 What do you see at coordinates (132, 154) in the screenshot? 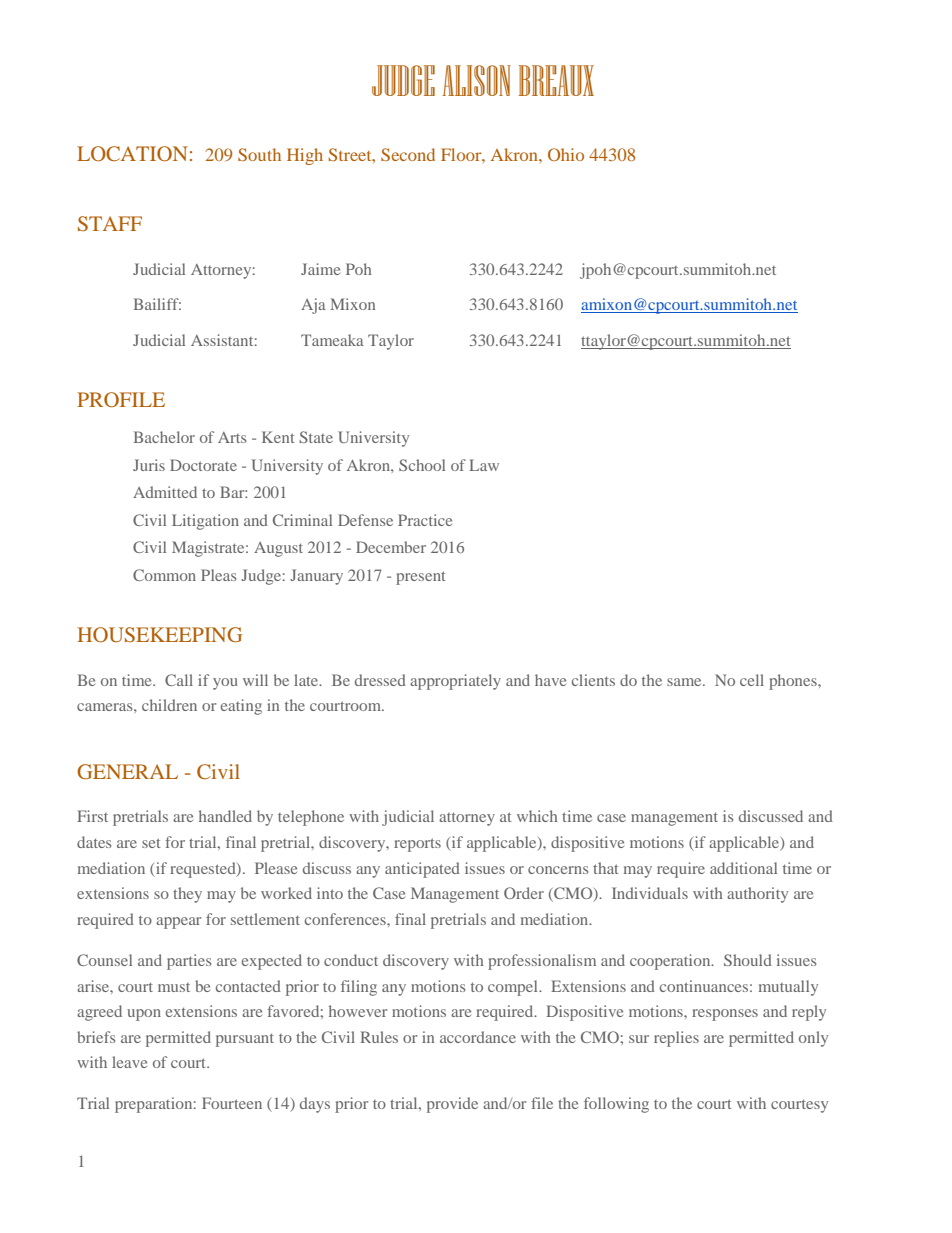
I see `LOCATION` at bounding box center [132, 154].
